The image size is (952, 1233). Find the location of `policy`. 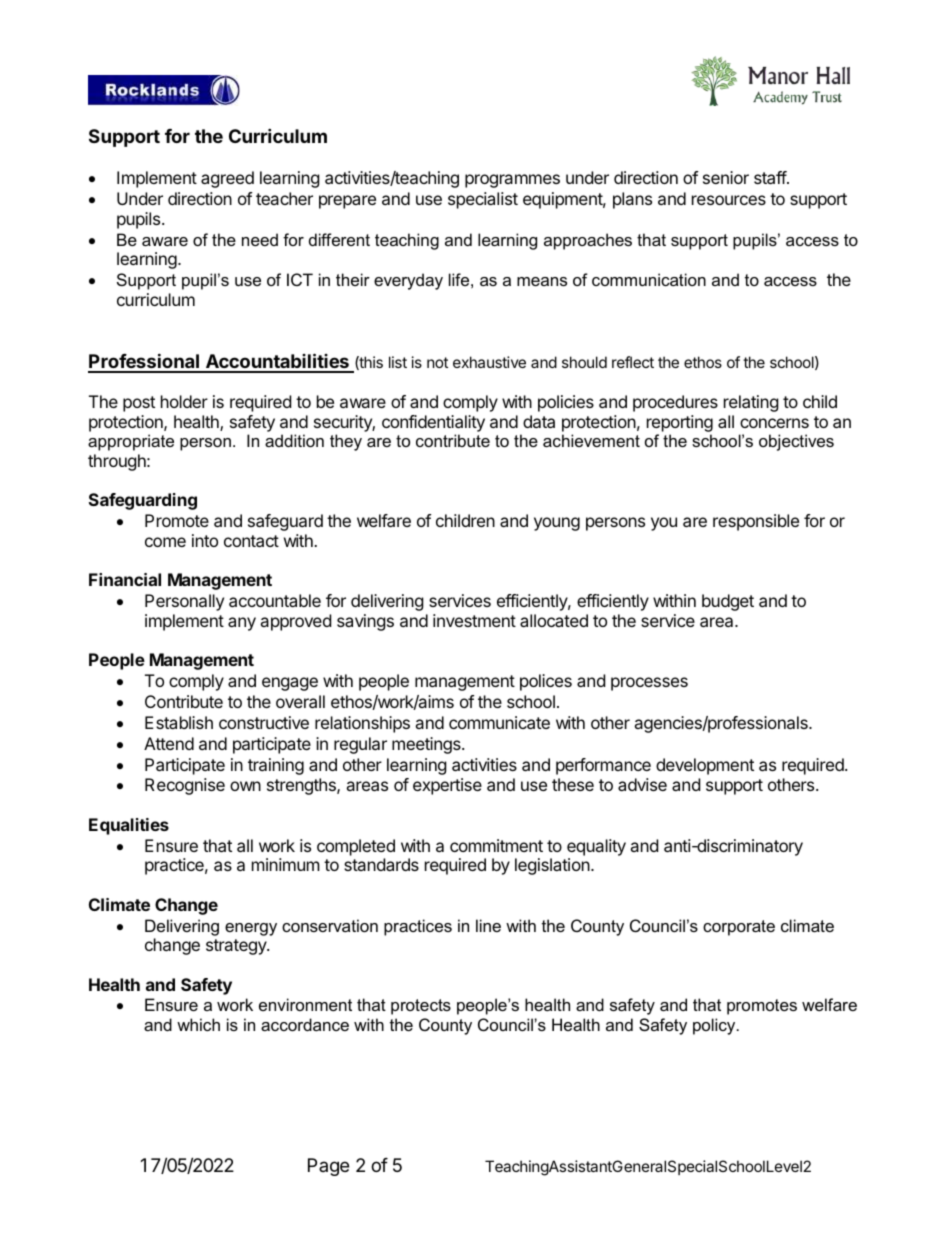

policy is located at coordinates (715, 1026).
